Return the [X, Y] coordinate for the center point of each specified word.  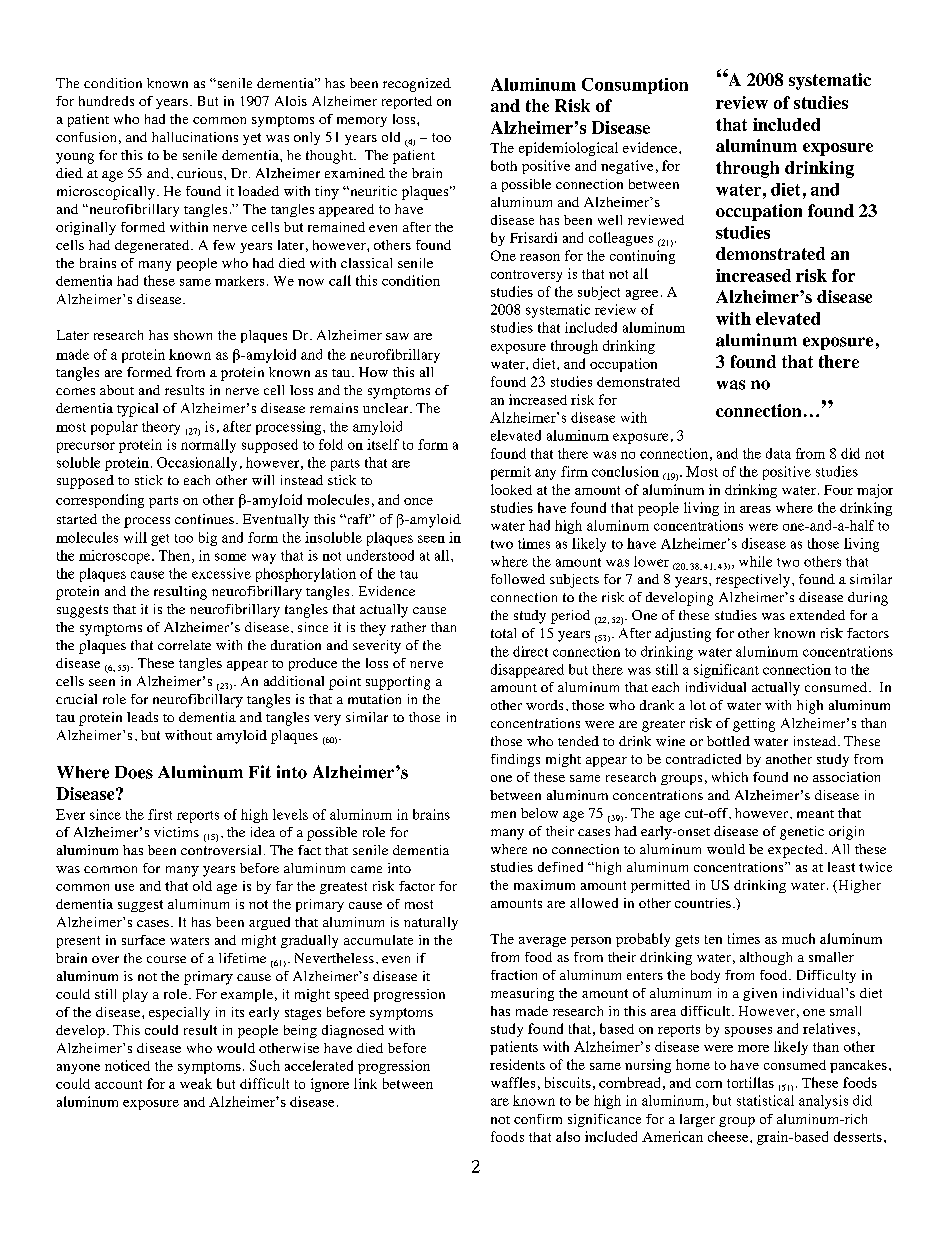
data [778, 453]
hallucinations [195, 137]
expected [795, 851]
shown [193, 335]
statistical [765, 1100]
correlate [184, 645]
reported [407, 102]
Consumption [635, 86]
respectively [754, 581]
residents [517, 1064]
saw [397, 336]
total [503, 633]
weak [196, 1083]
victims [176, 832]
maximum [544, 885]
